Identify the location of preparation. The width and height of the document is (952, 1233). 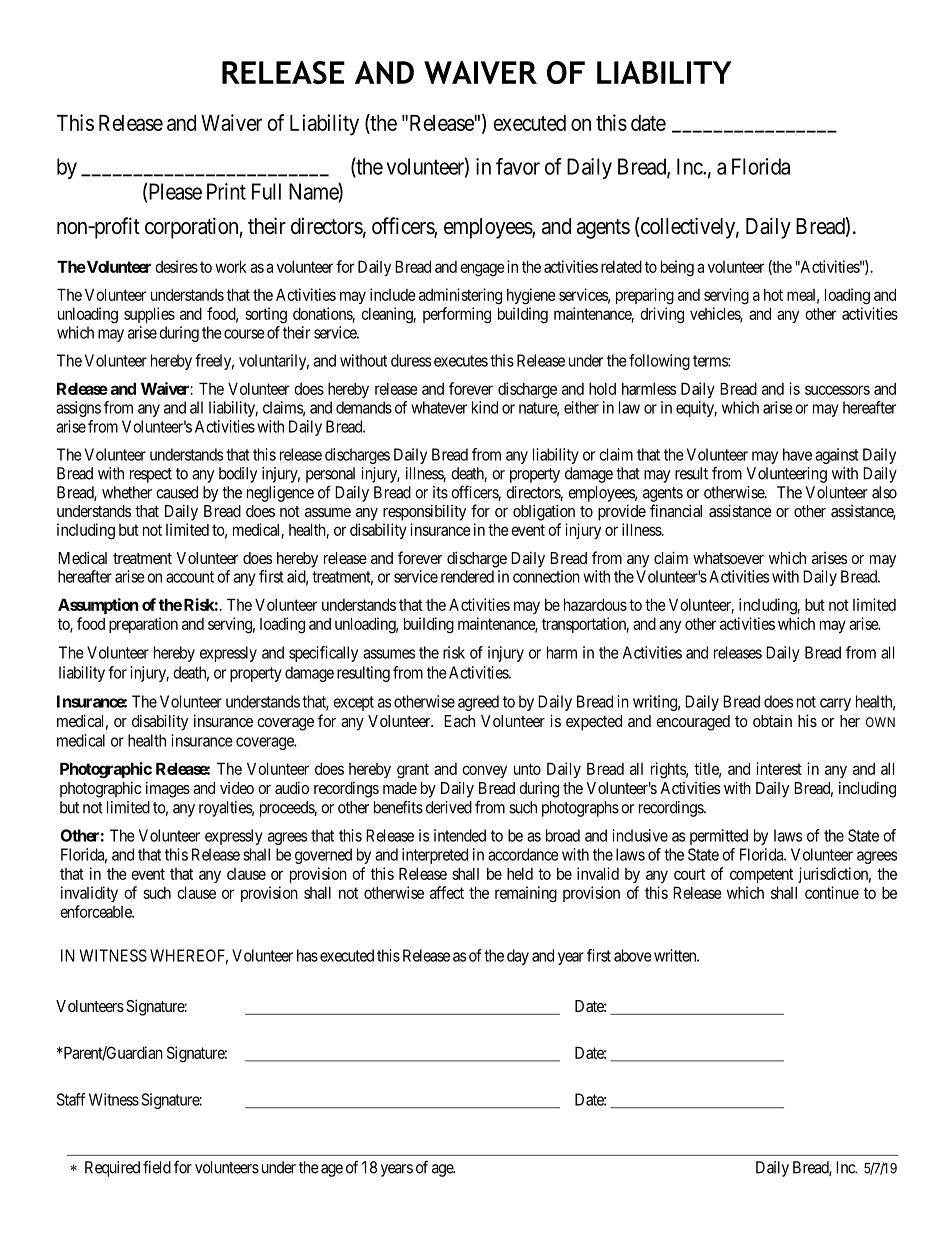
(143, 625).
